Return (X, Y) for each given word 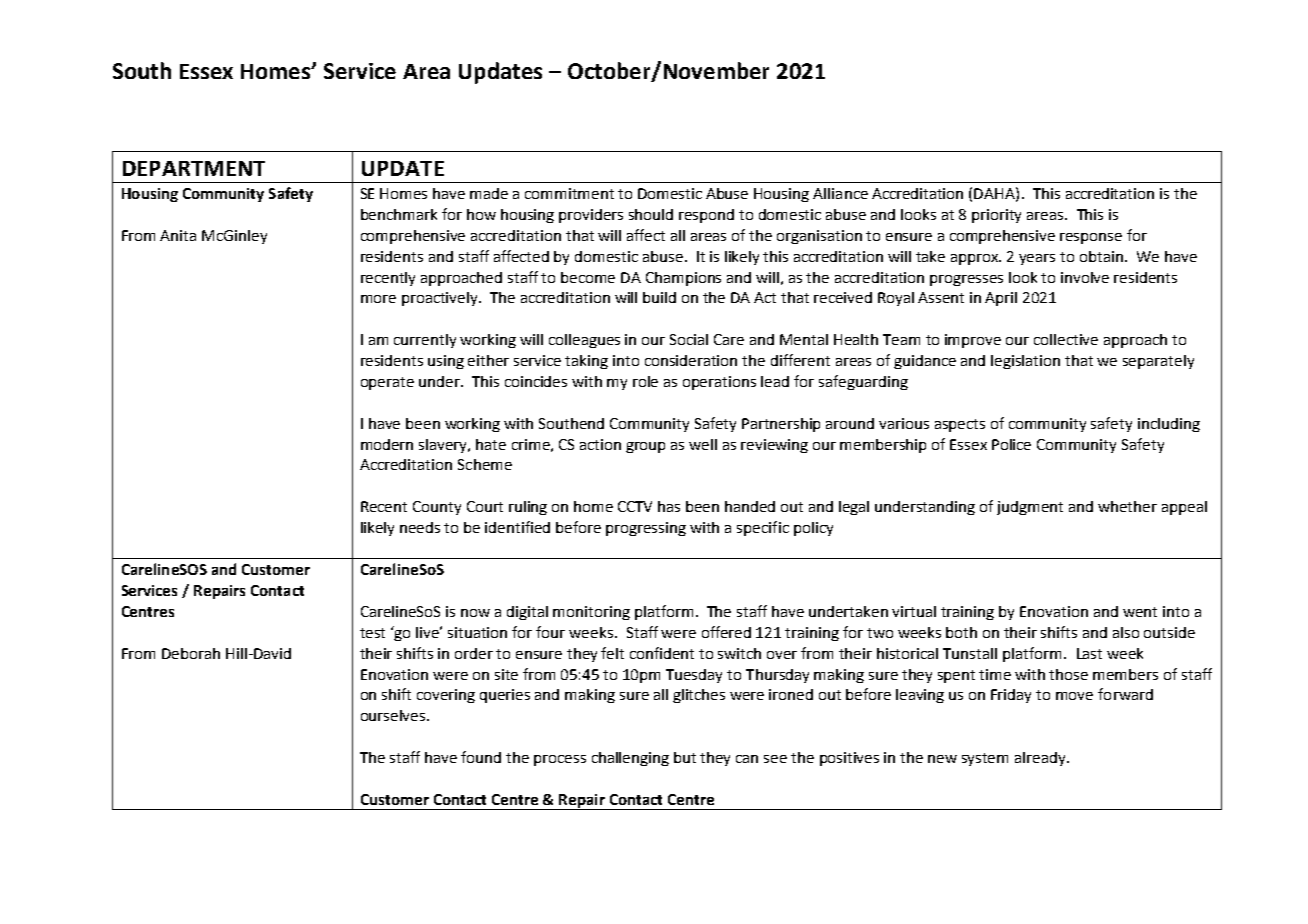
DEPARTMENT (194, 168)
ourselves (394, 715)
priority (996, 216)
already (1041, 759)
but (685, 757)
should (651, 214)
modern (387, 444)
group (645, 447)
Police (1011, 444)
